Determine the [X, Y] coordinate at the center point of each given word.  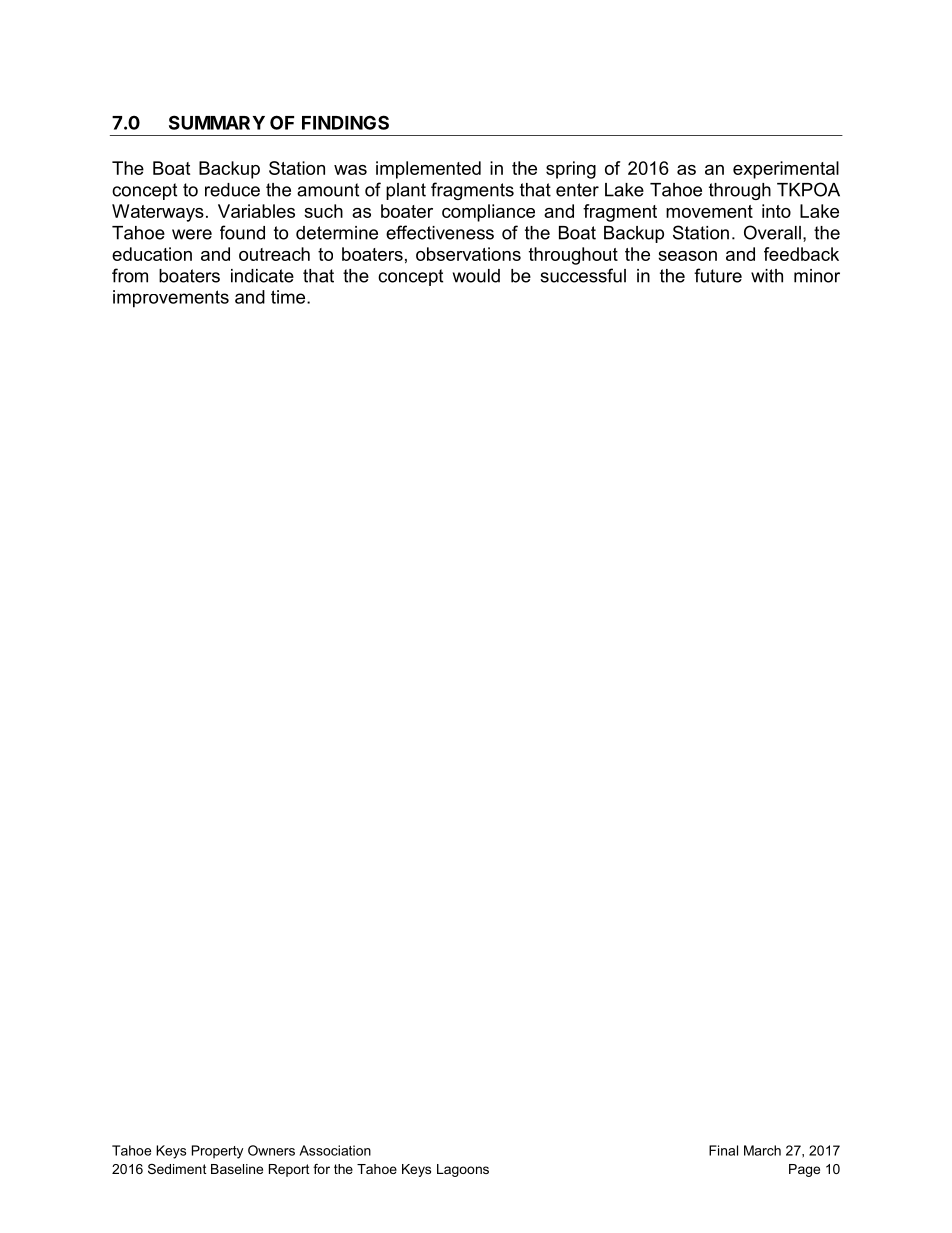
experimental [786, 170]
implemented [428, 170]
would [476, 276]
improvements [171, 299]
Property [217, 1152]
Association [335, 1150]
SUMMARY [217, 122]
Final [723, 1150]
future [718, 275]
